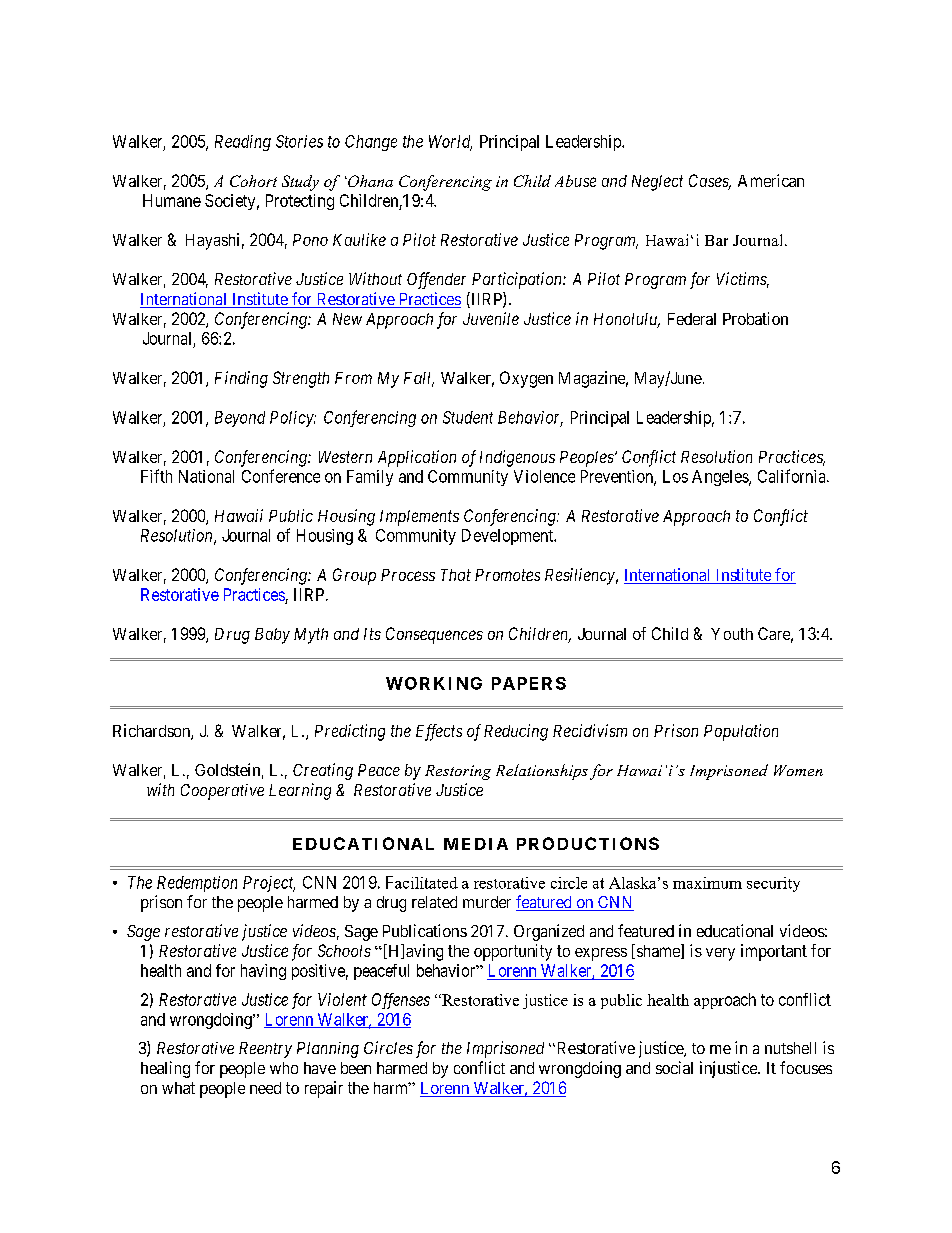 This page has height=1233, width=952. What do you see at coordinates (253, 181) in the page?
I see `Cohort` at bounding box center [253, 181].
